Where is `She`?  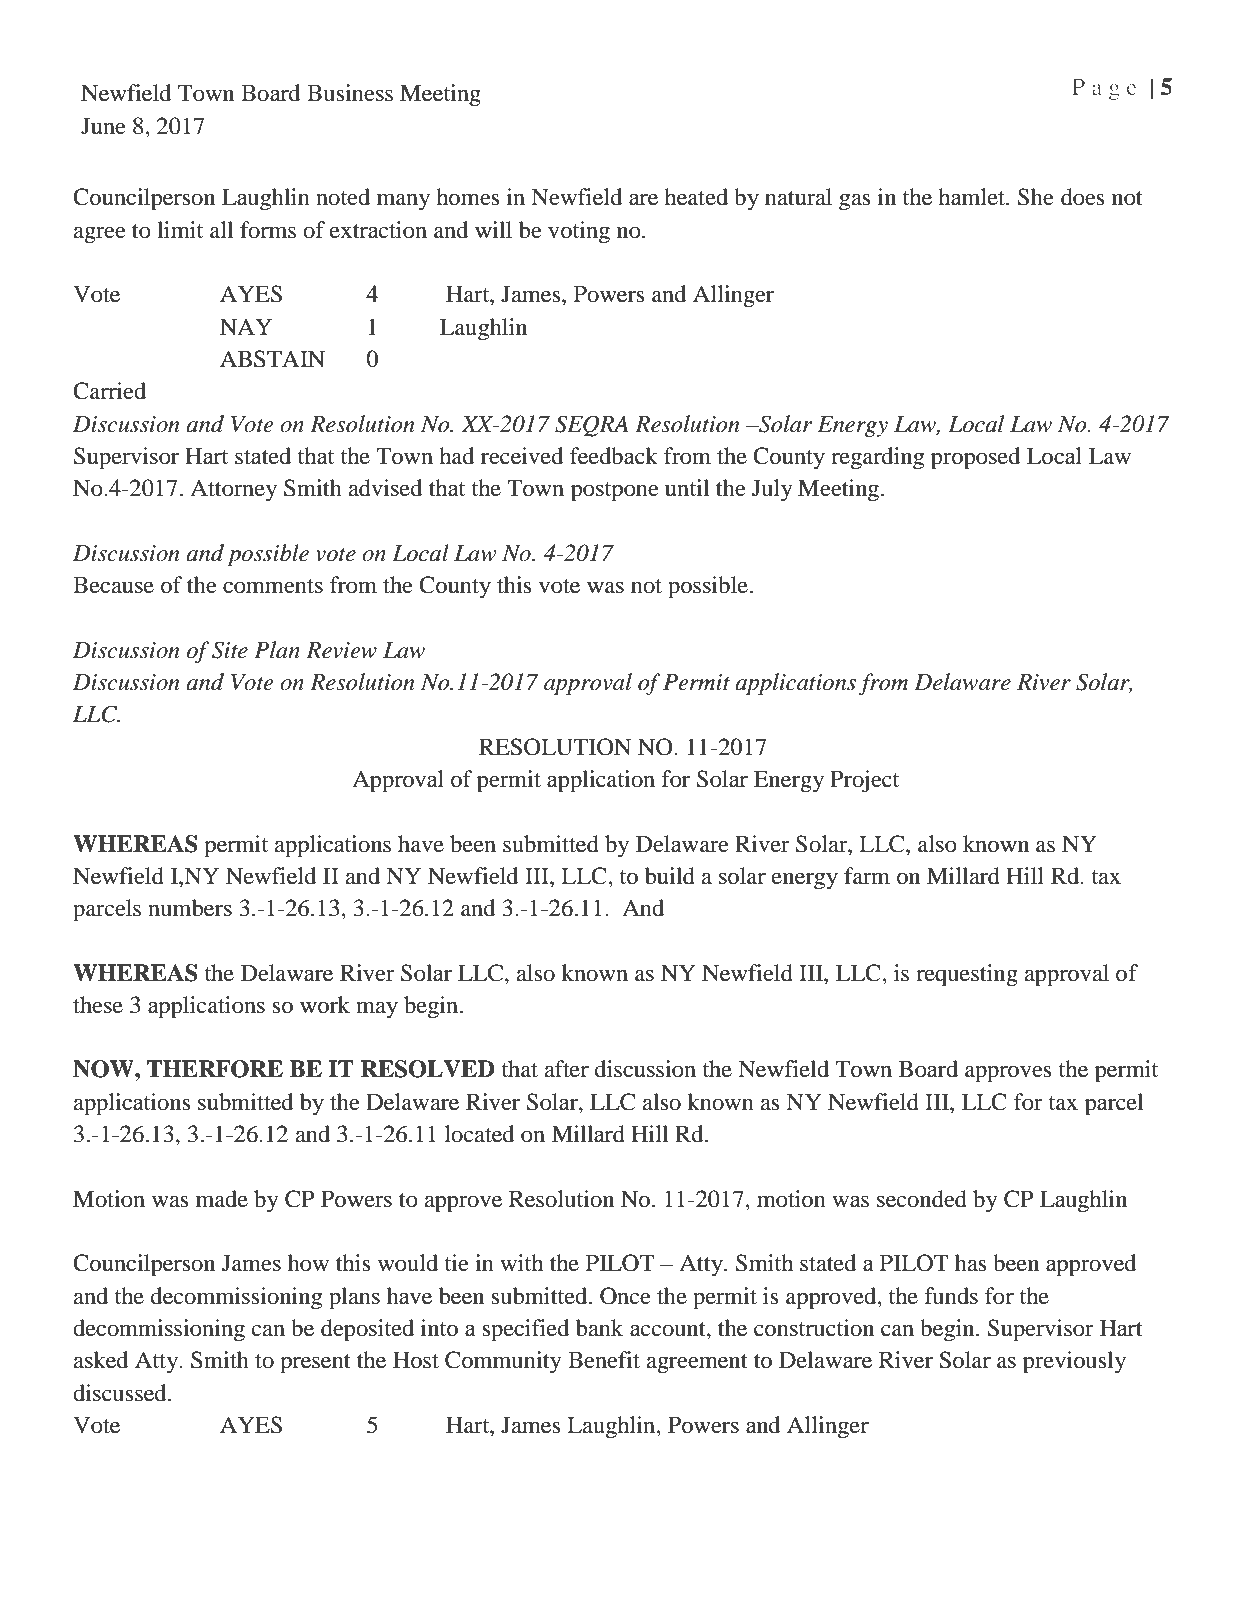
She is located at coordinates (1036, 197).
